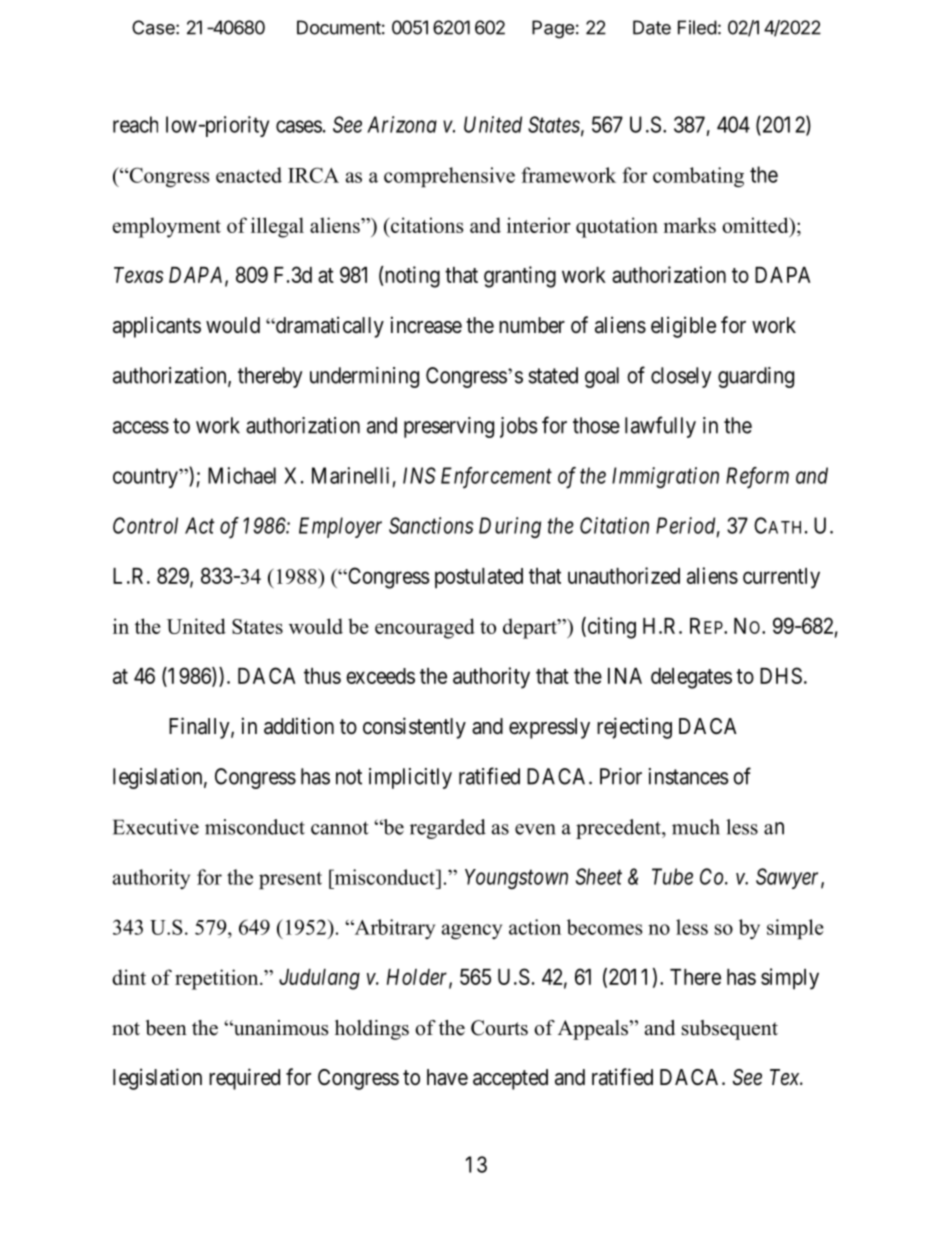  Describe the element at coordinates (449, 427) in the screenshot. I see `preserving` at that location.
